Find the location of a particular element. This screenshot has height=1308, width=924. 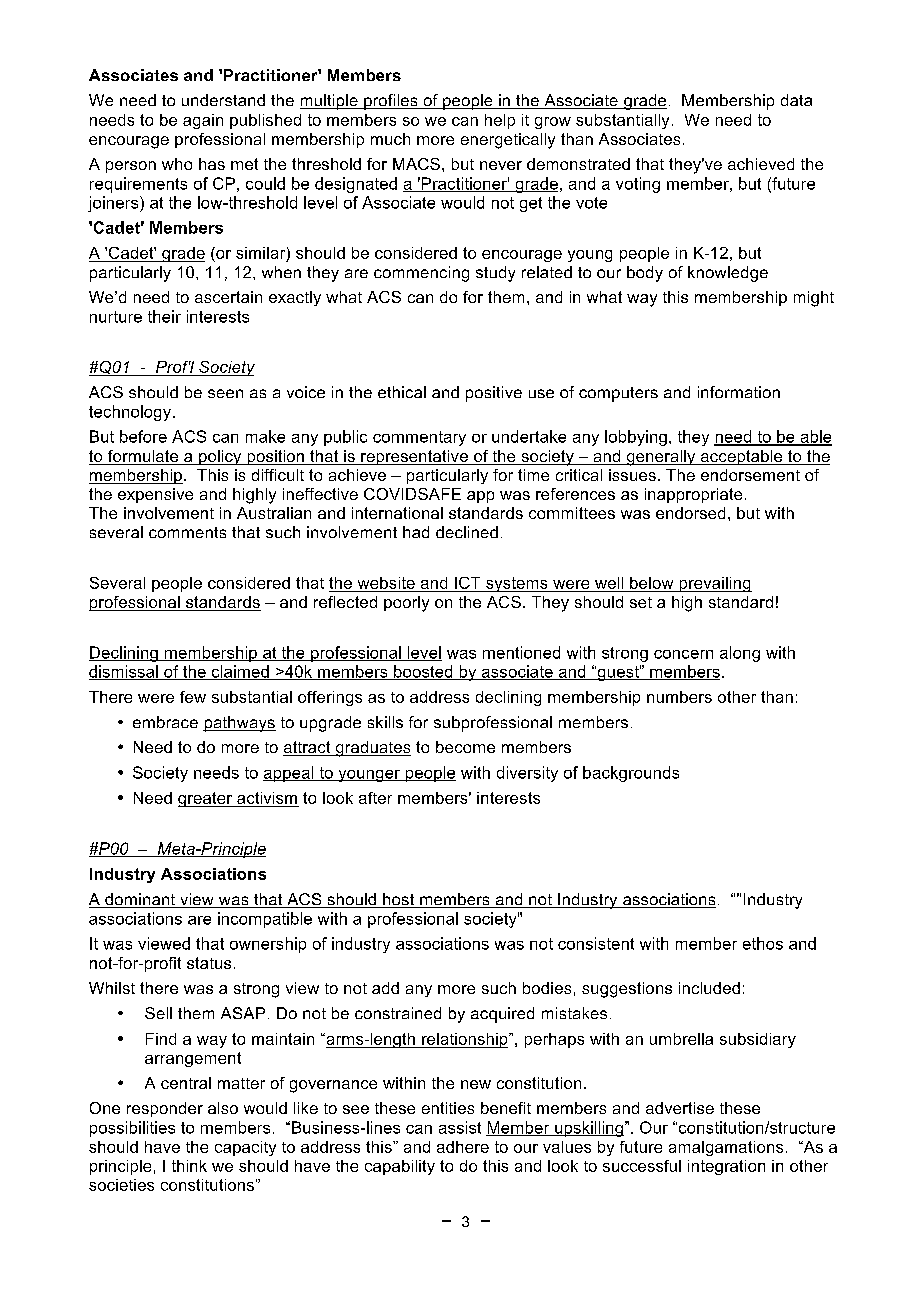

host is located at coordinates (399, 900).
